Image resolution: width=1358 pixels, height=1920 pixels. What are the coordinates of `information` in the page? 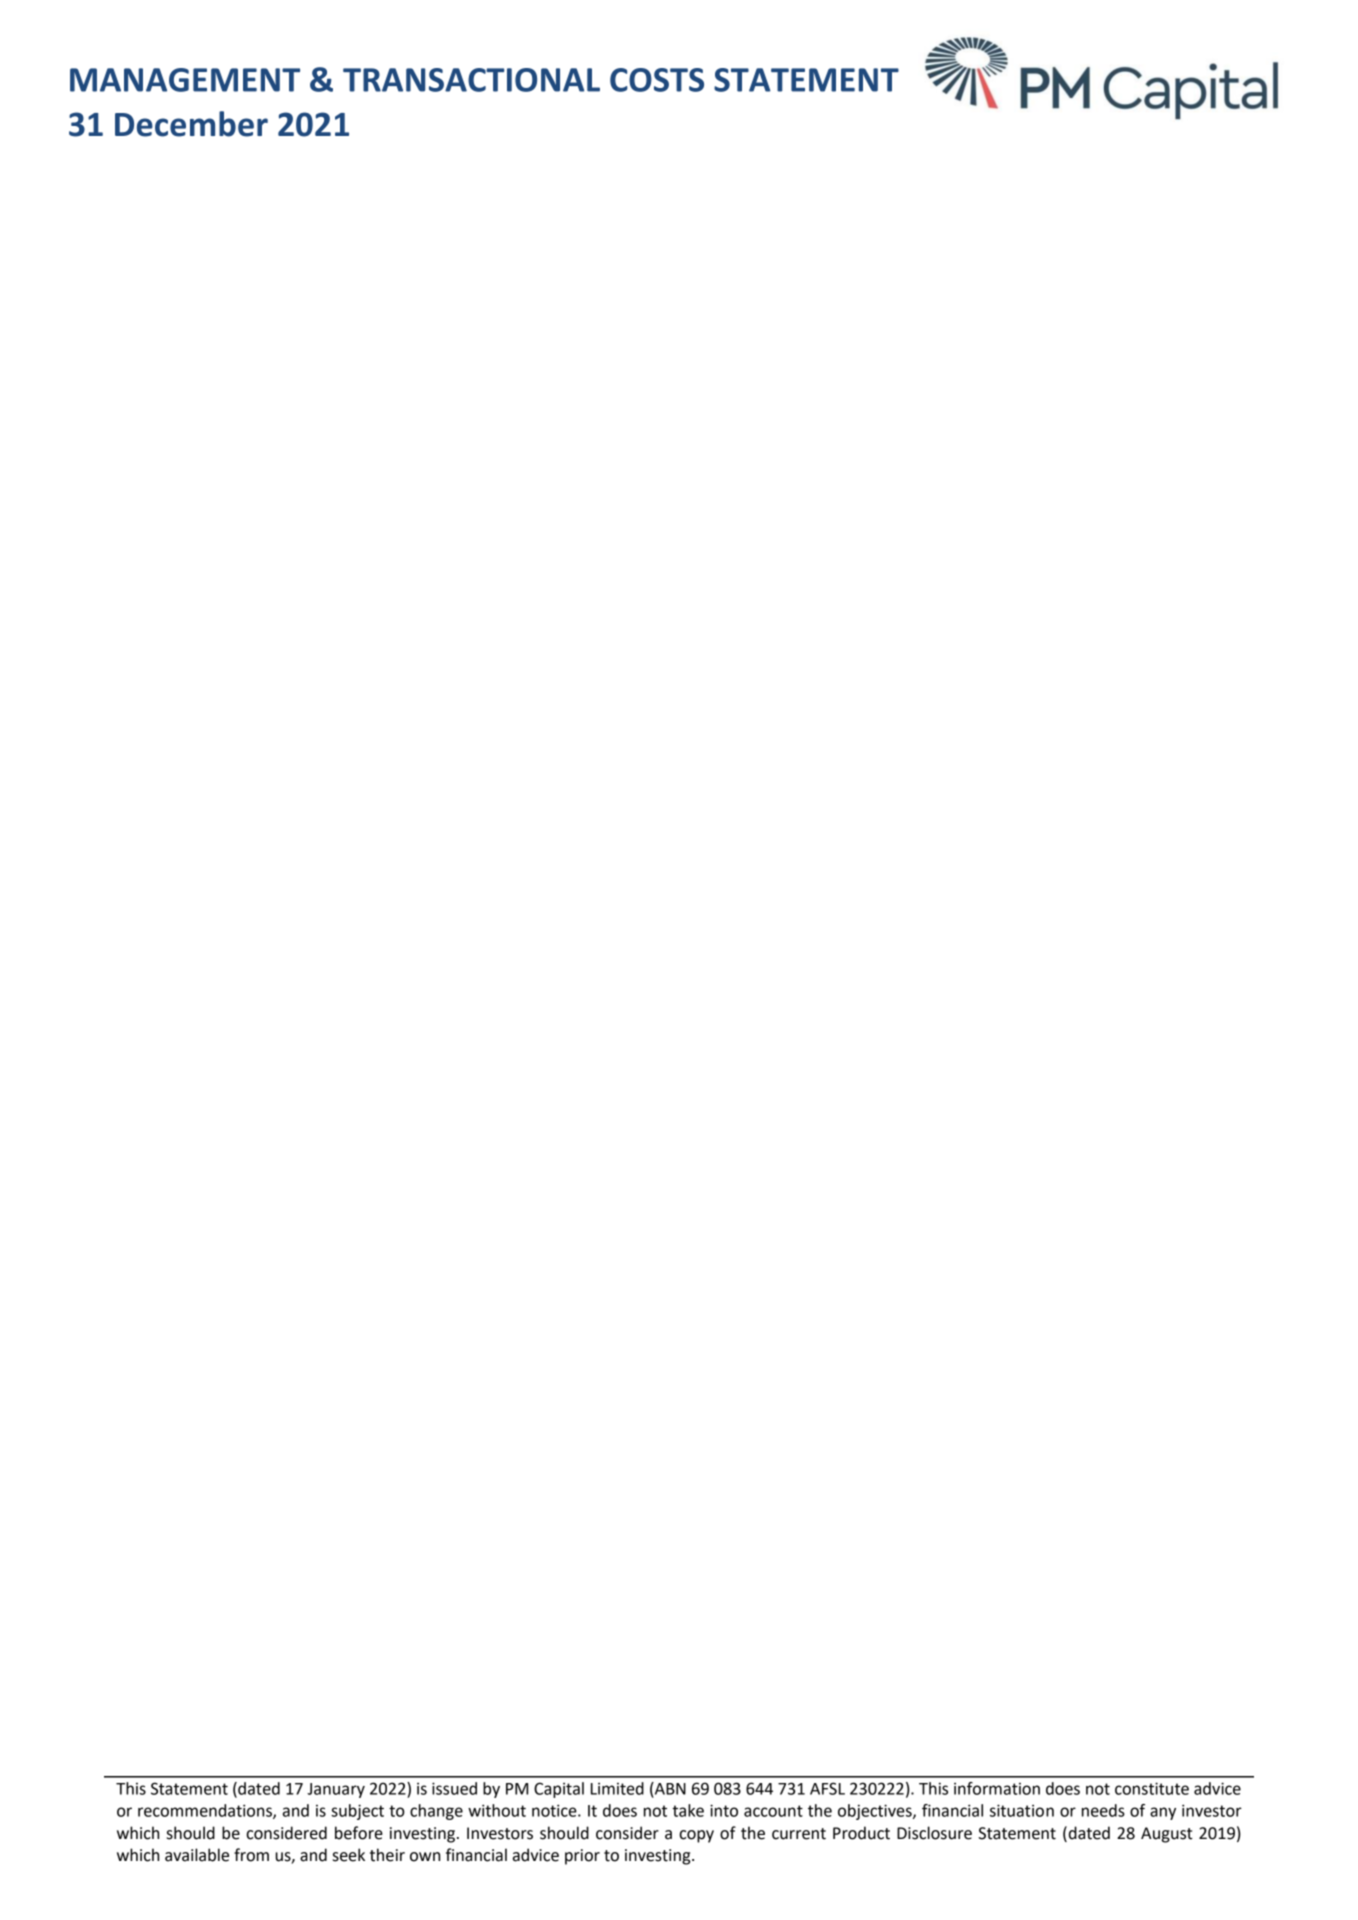 It's located at (997, 1788).
